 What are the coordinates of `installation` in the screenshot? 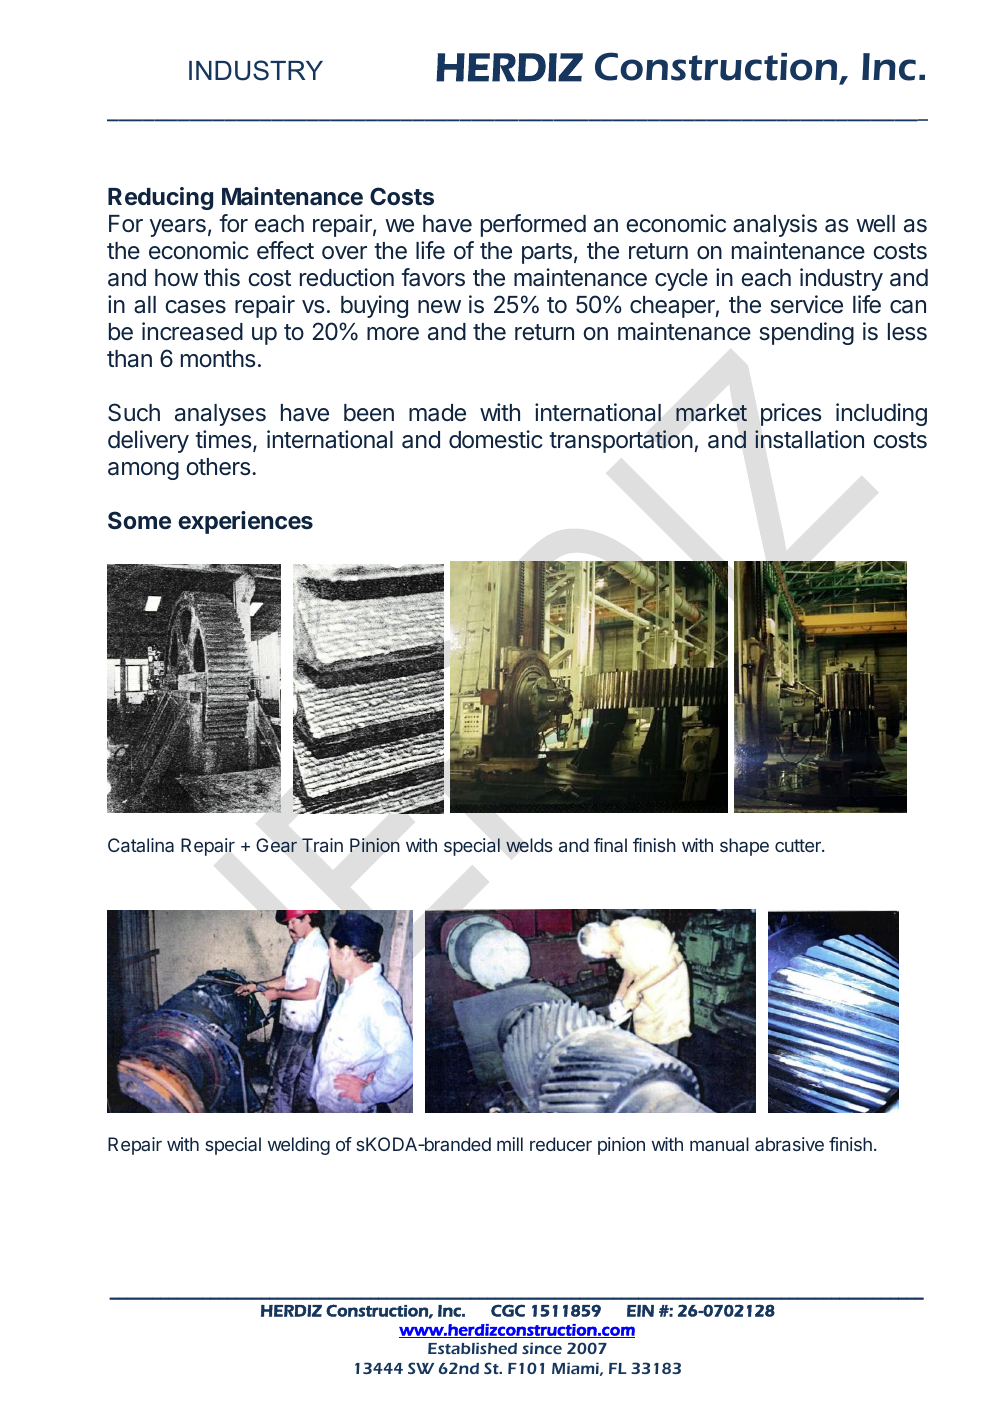 It's located at (809, 439).
